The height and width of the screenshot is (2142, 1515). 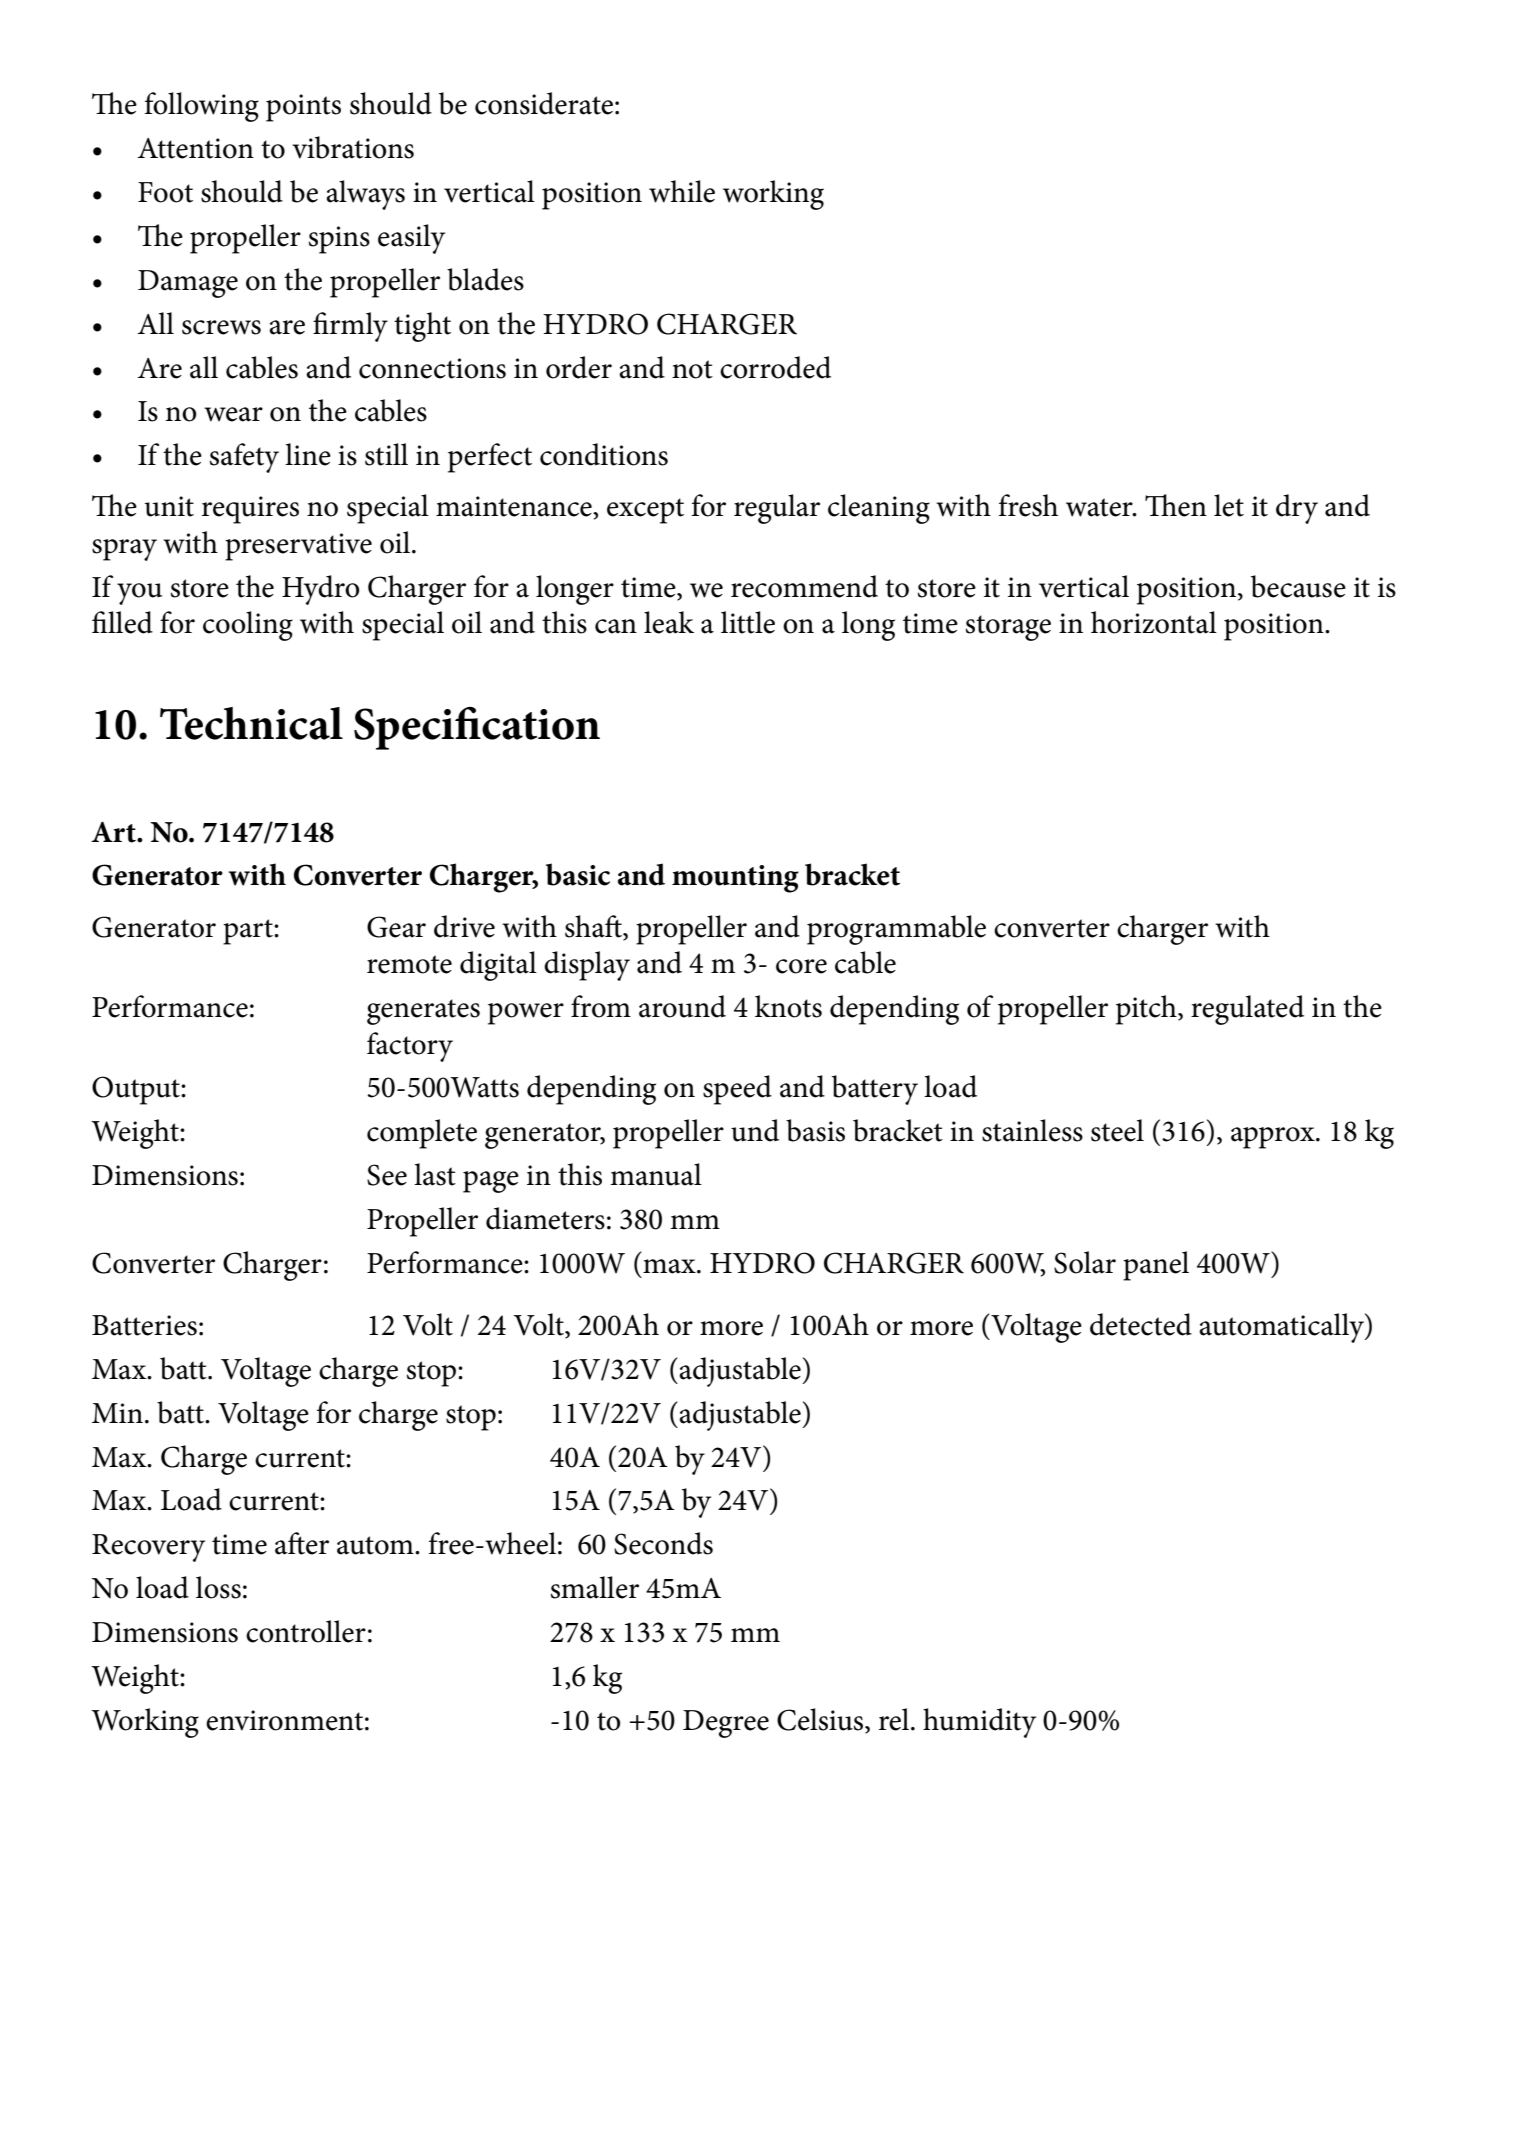 I want to click on steel, so click(x=1117, y=1130).
